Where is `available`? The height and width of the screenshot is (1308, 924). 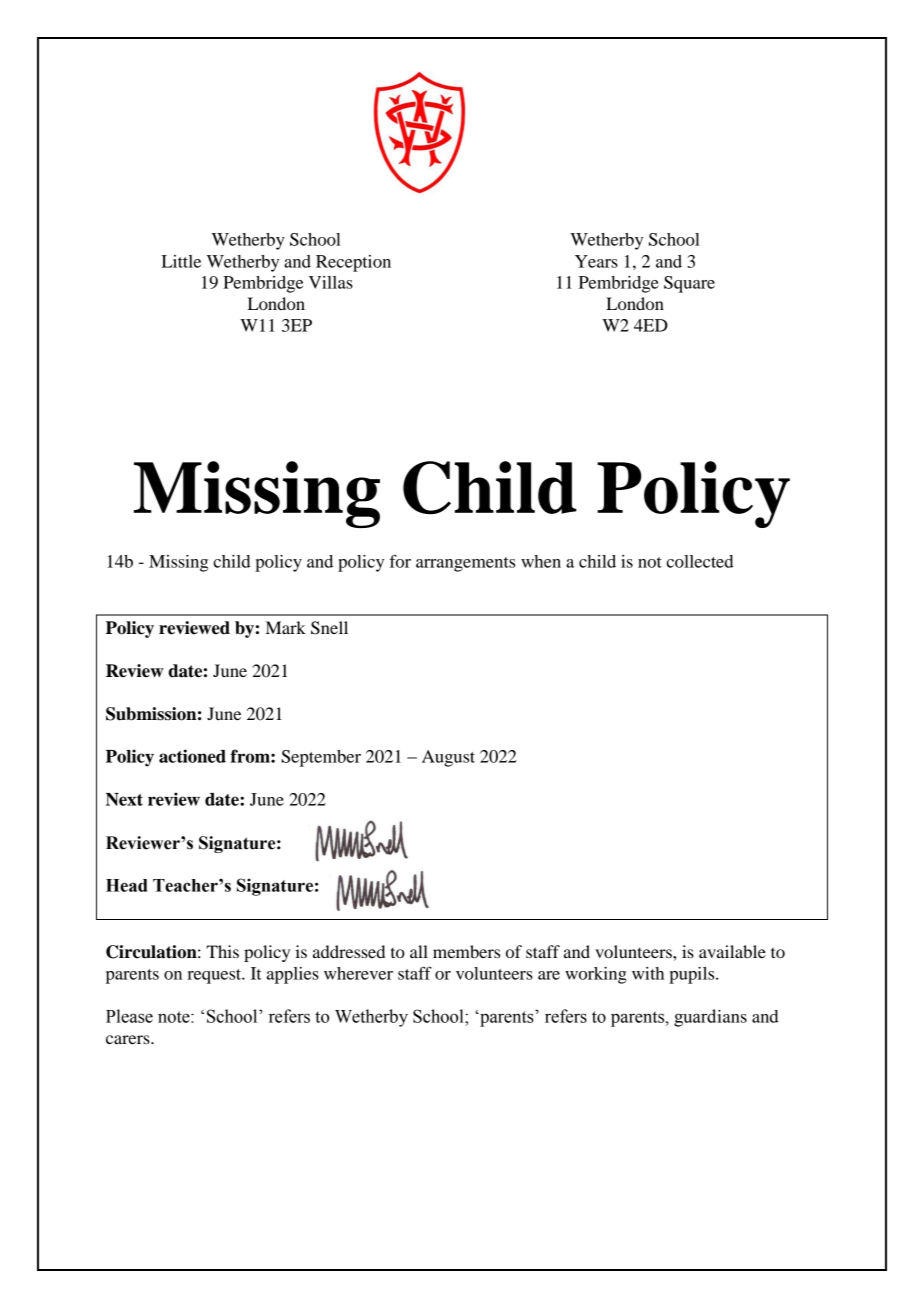
available is located at coordinates (732, 951).
